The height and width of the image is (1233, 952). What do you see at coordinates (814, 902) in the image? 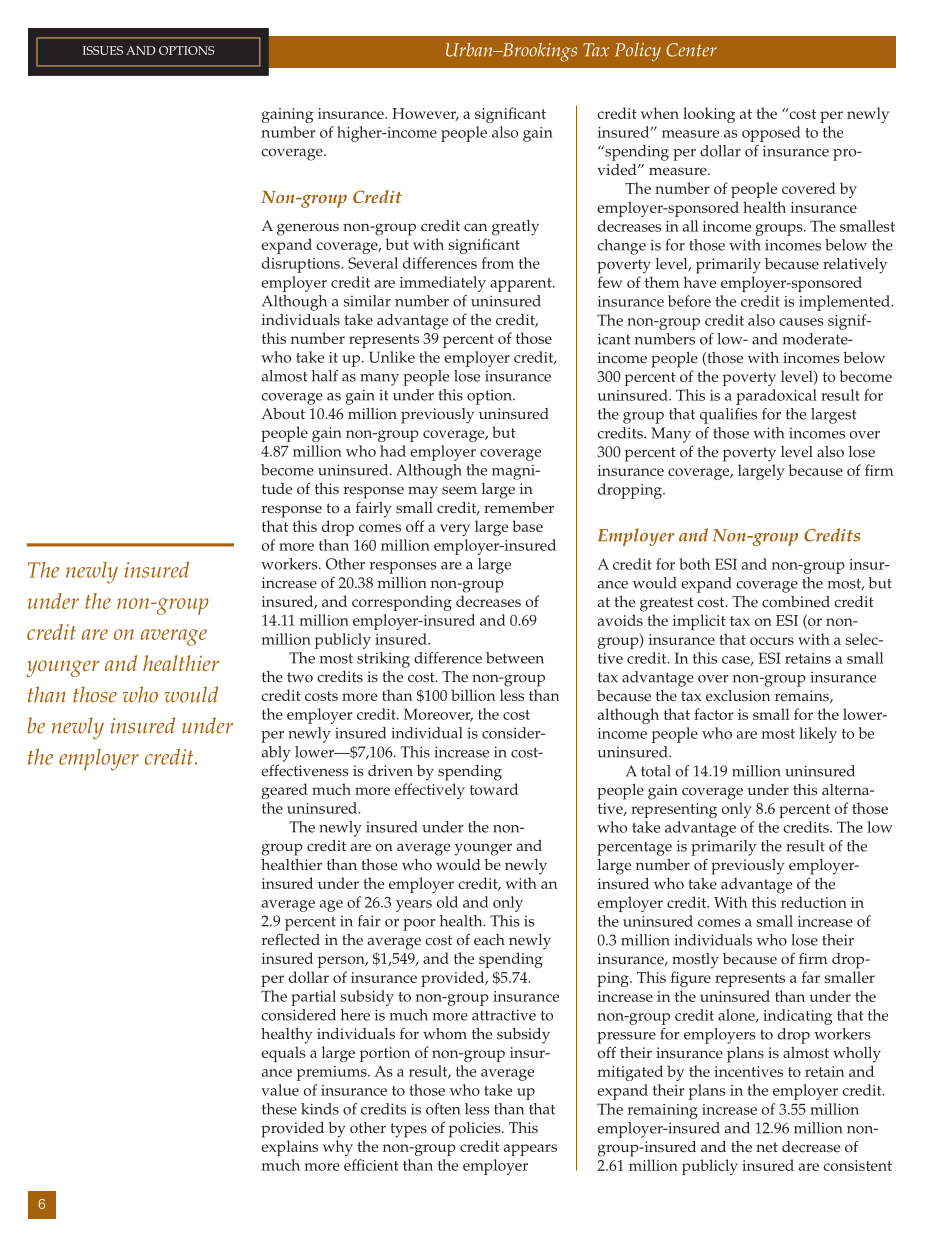
I see `reduction` at bounding box center [814, 902].
